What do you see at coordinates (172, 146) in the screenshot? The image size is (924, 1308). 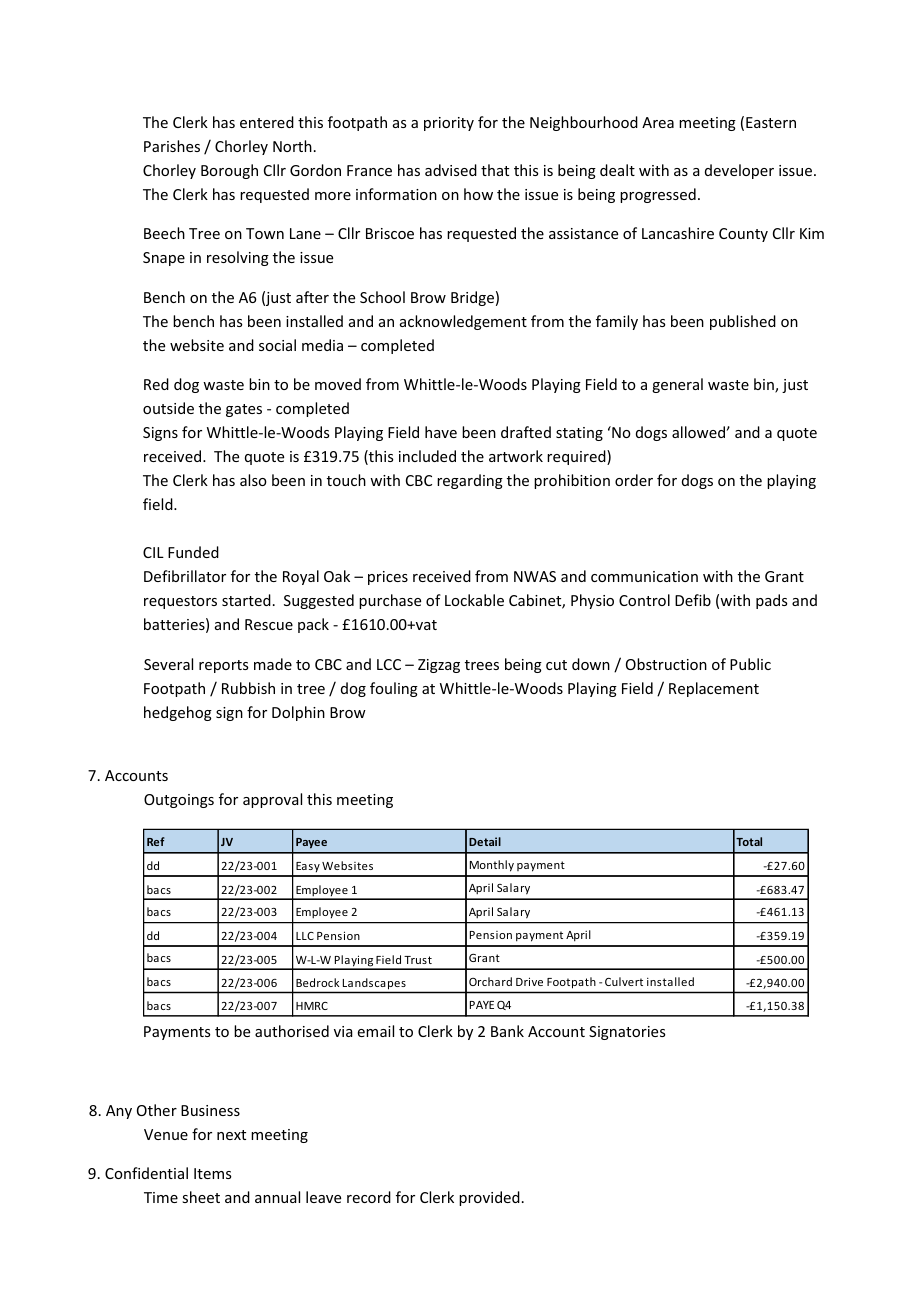 I see `Parishes` at bounding box center [172, 146].
